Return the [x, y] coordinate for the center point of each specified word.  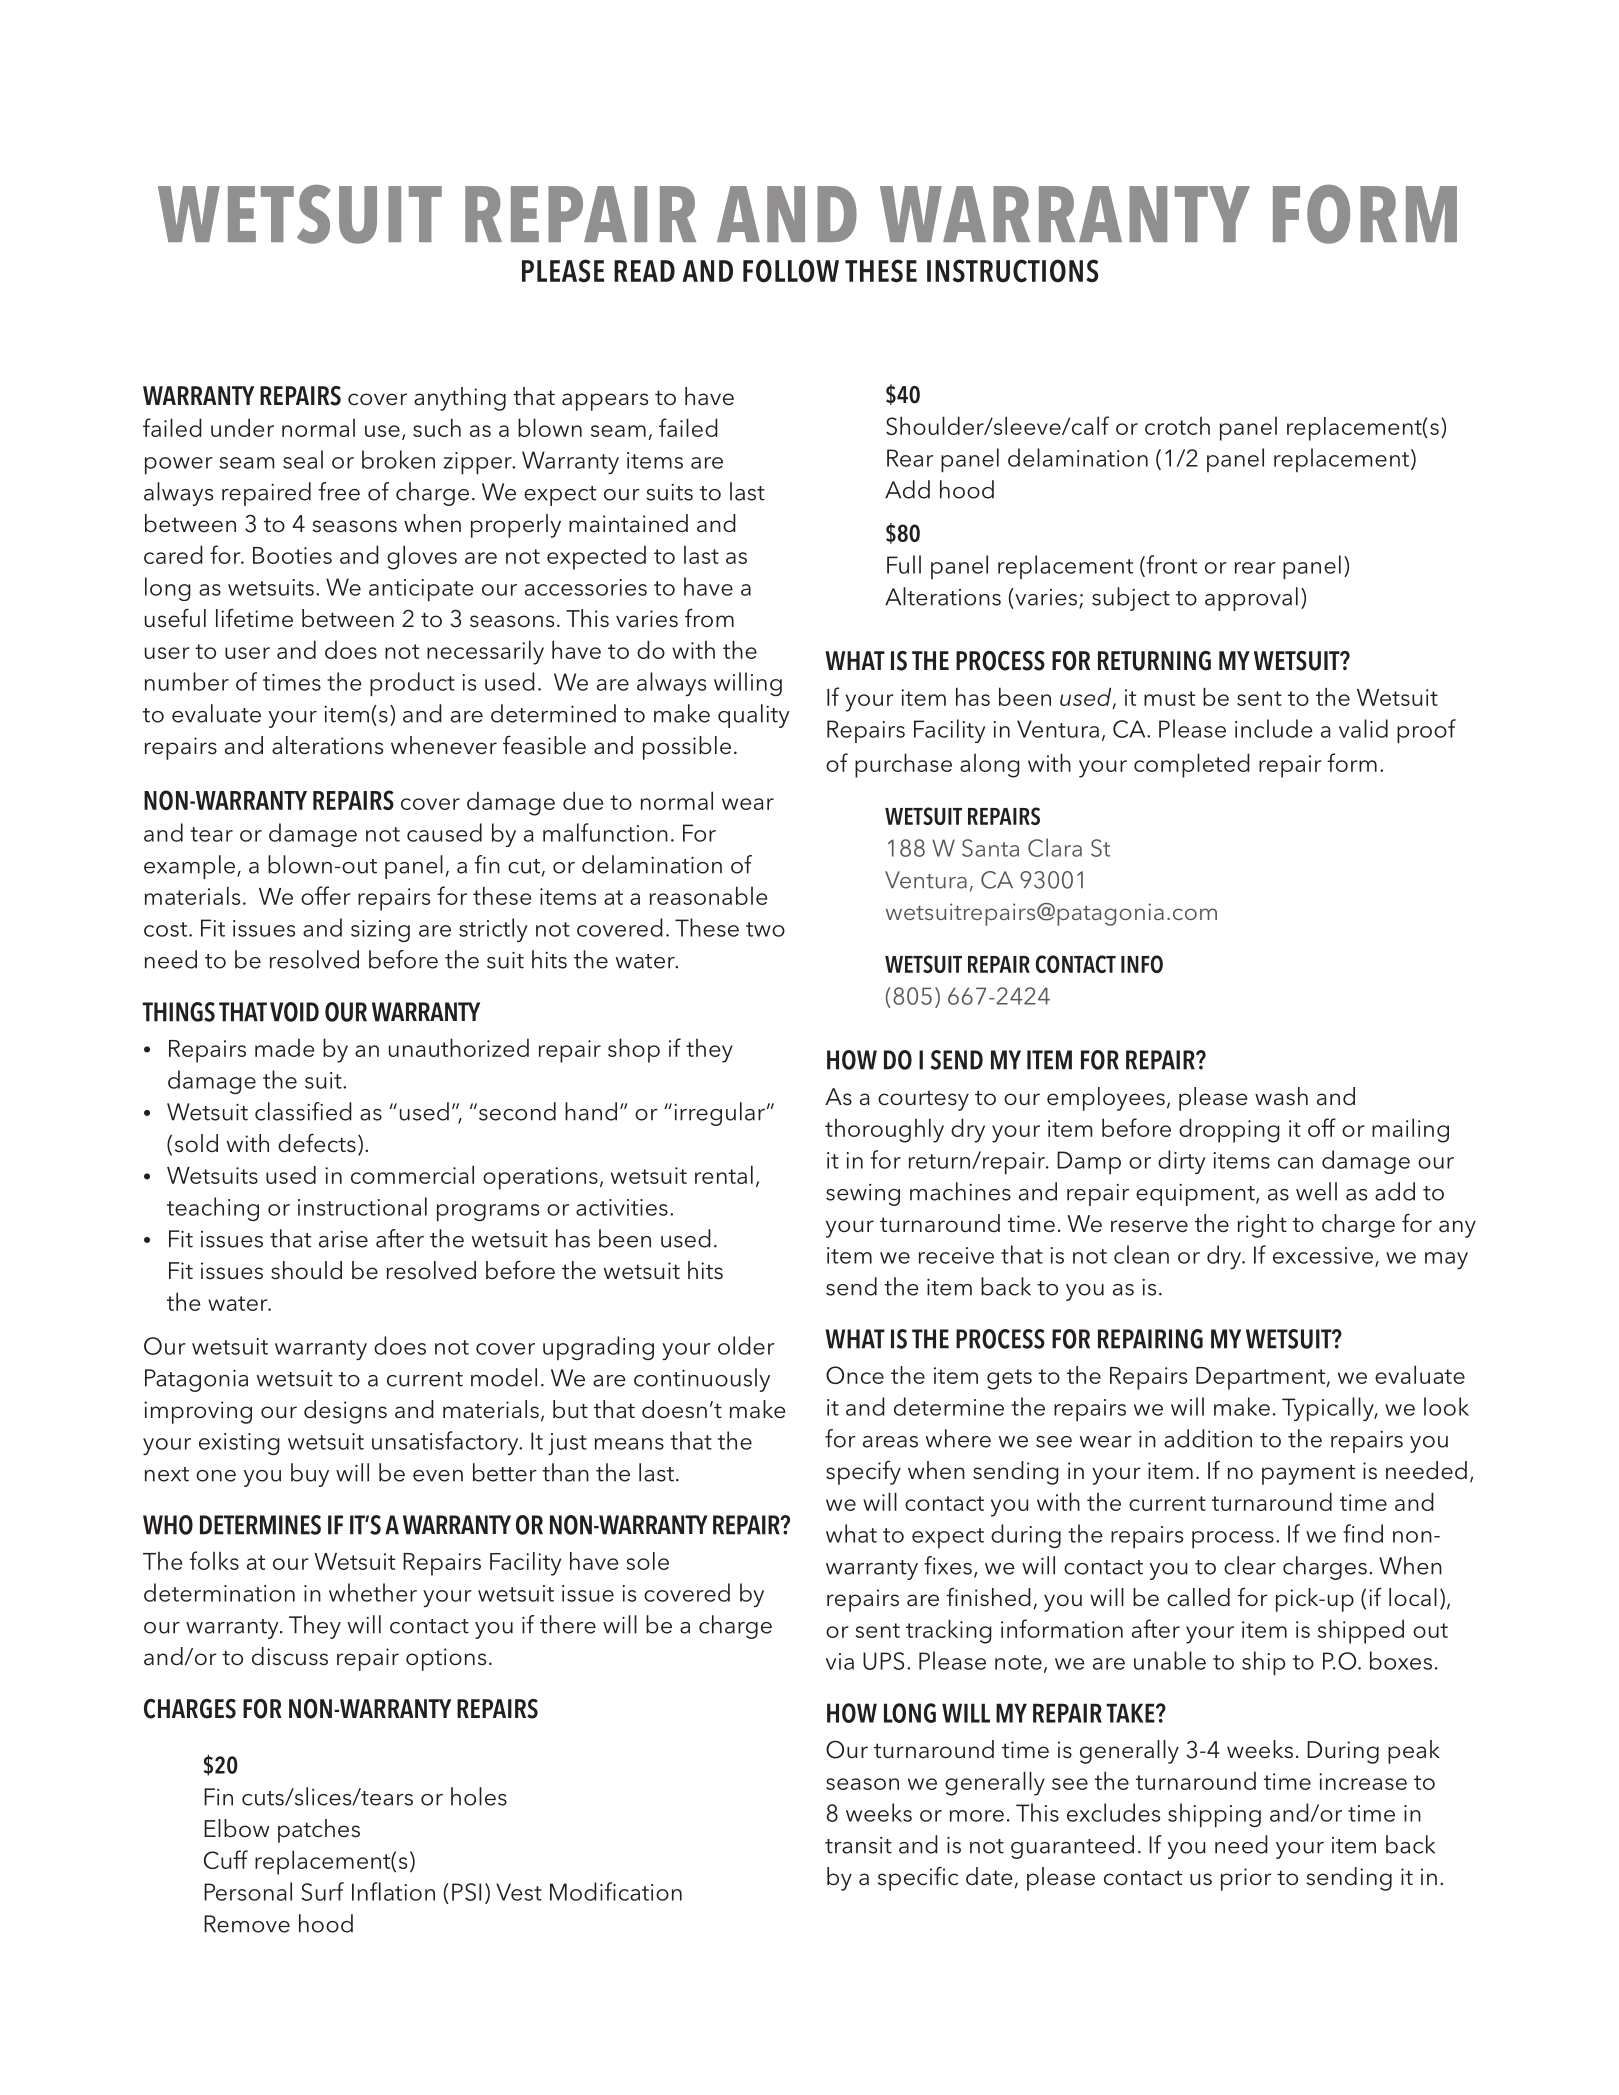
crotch [1177, 426]
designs [345, 1412]
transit [858, 1845]
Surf [322, 1891]
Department [1262, 1378]
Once [855, 1375]
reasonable [709, 895]
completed [1192, 765]
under [242, 427]
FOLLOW [791, 271]
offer [326, 895]
